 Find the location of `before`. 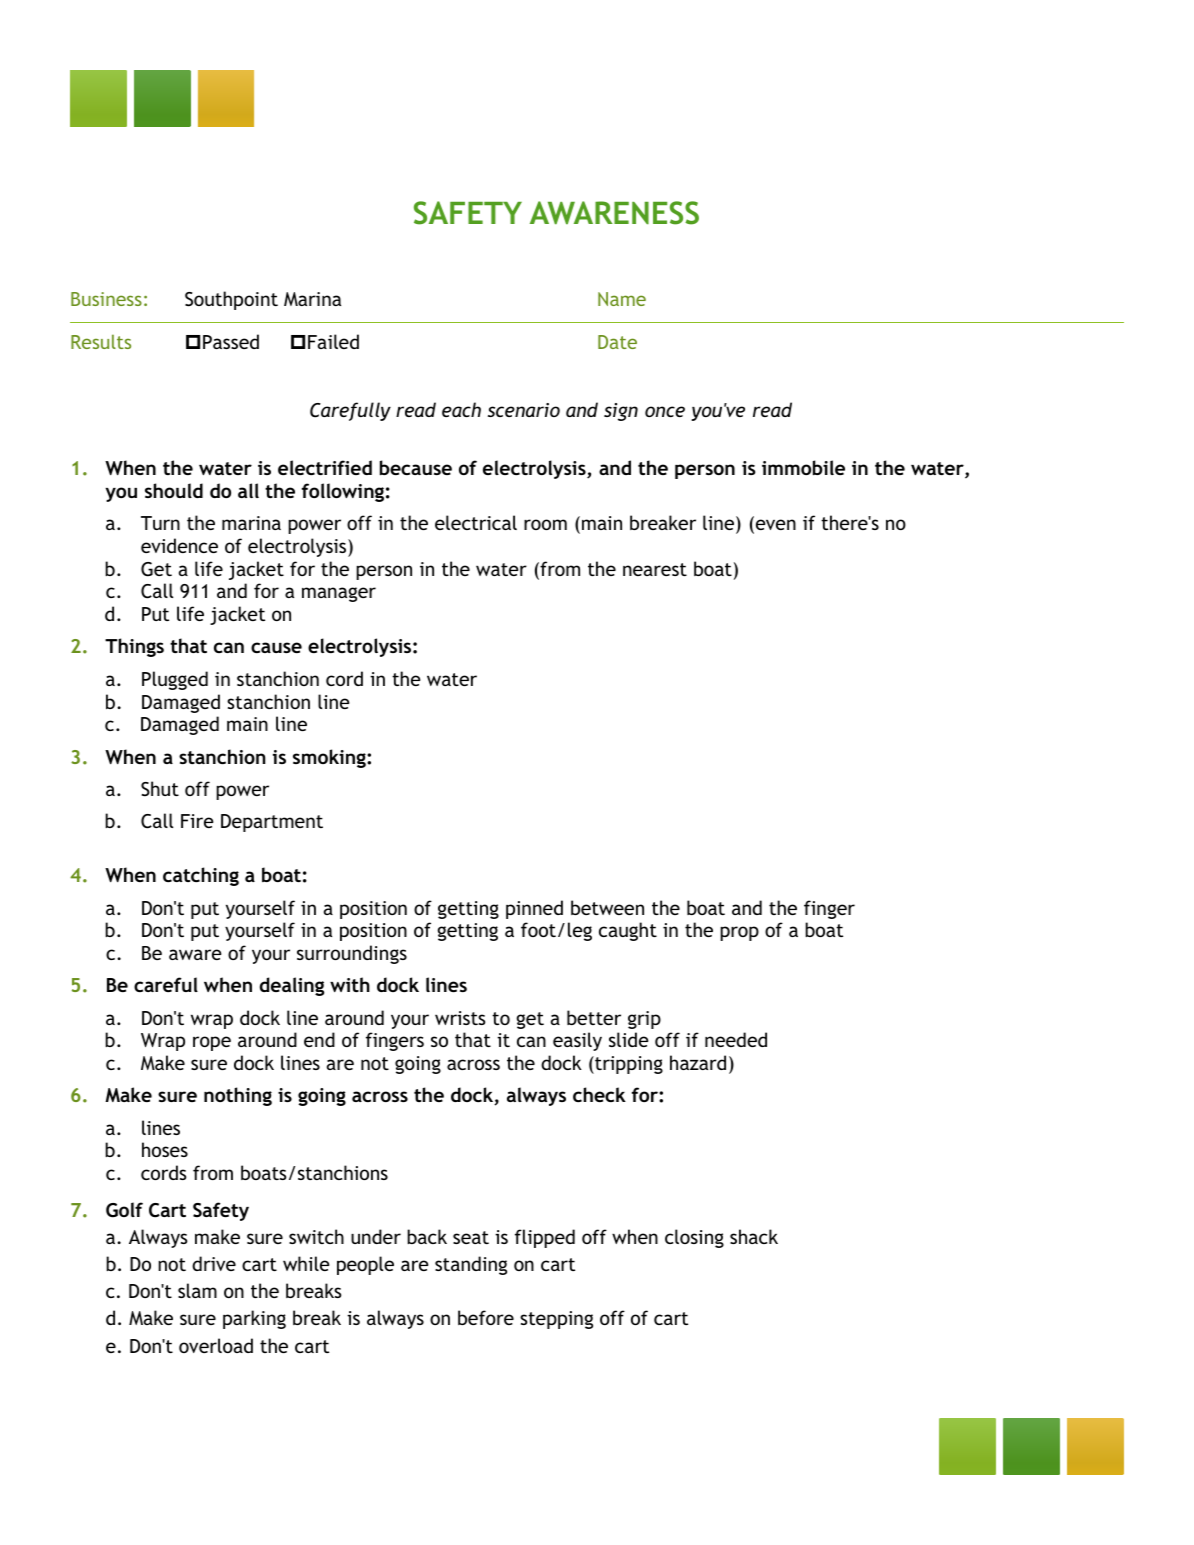

before is located at coordinates (486, 1317).
